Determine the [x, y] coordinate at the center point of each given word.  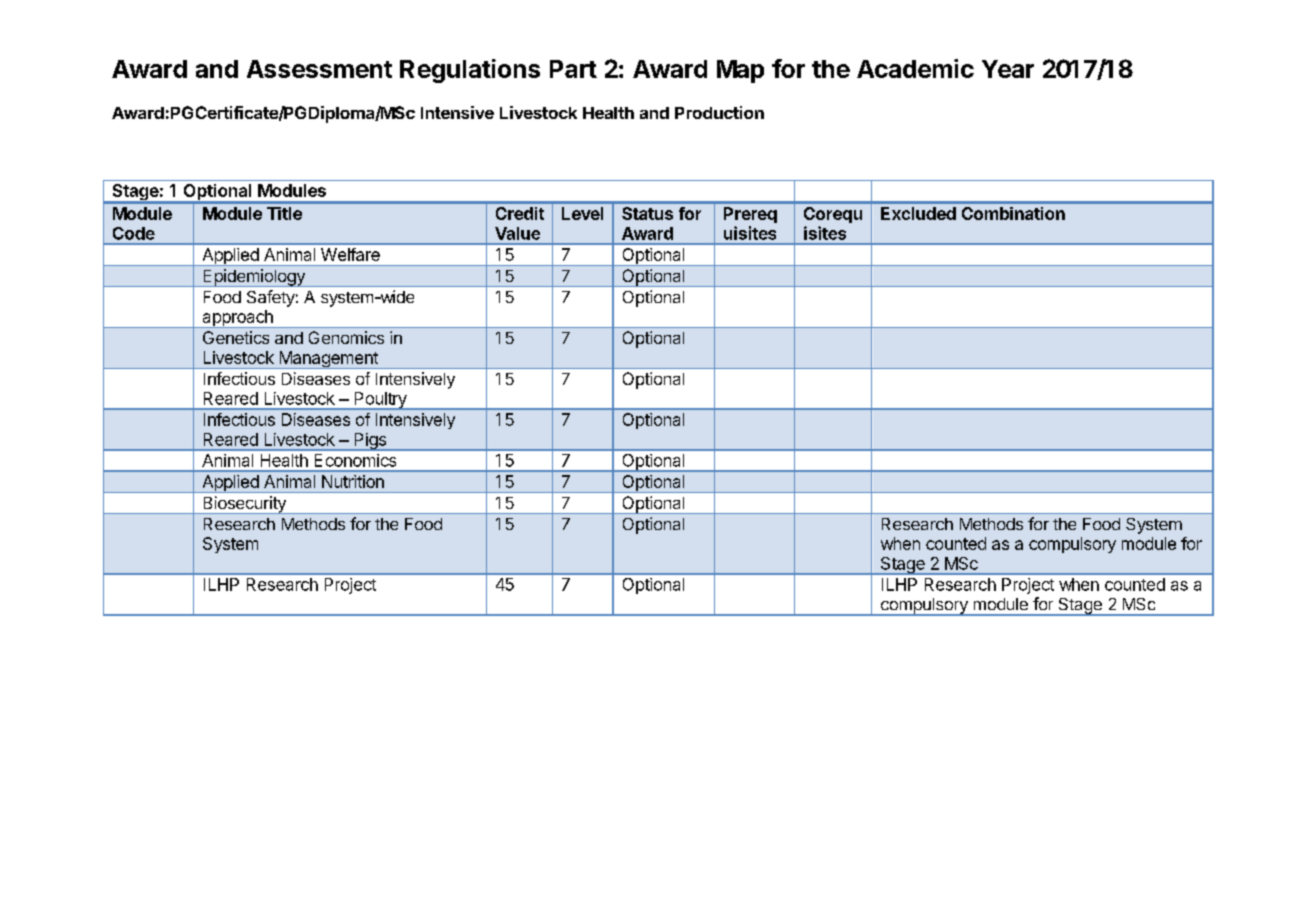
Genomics [346, 337]
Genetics [236, 337]
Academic [915, 68]
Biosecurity [244, 505]
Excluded [918, 213]
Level [582, 213]
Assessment [319, 69]
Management [328, 360]
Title [284, 213]
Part [573, 69]
